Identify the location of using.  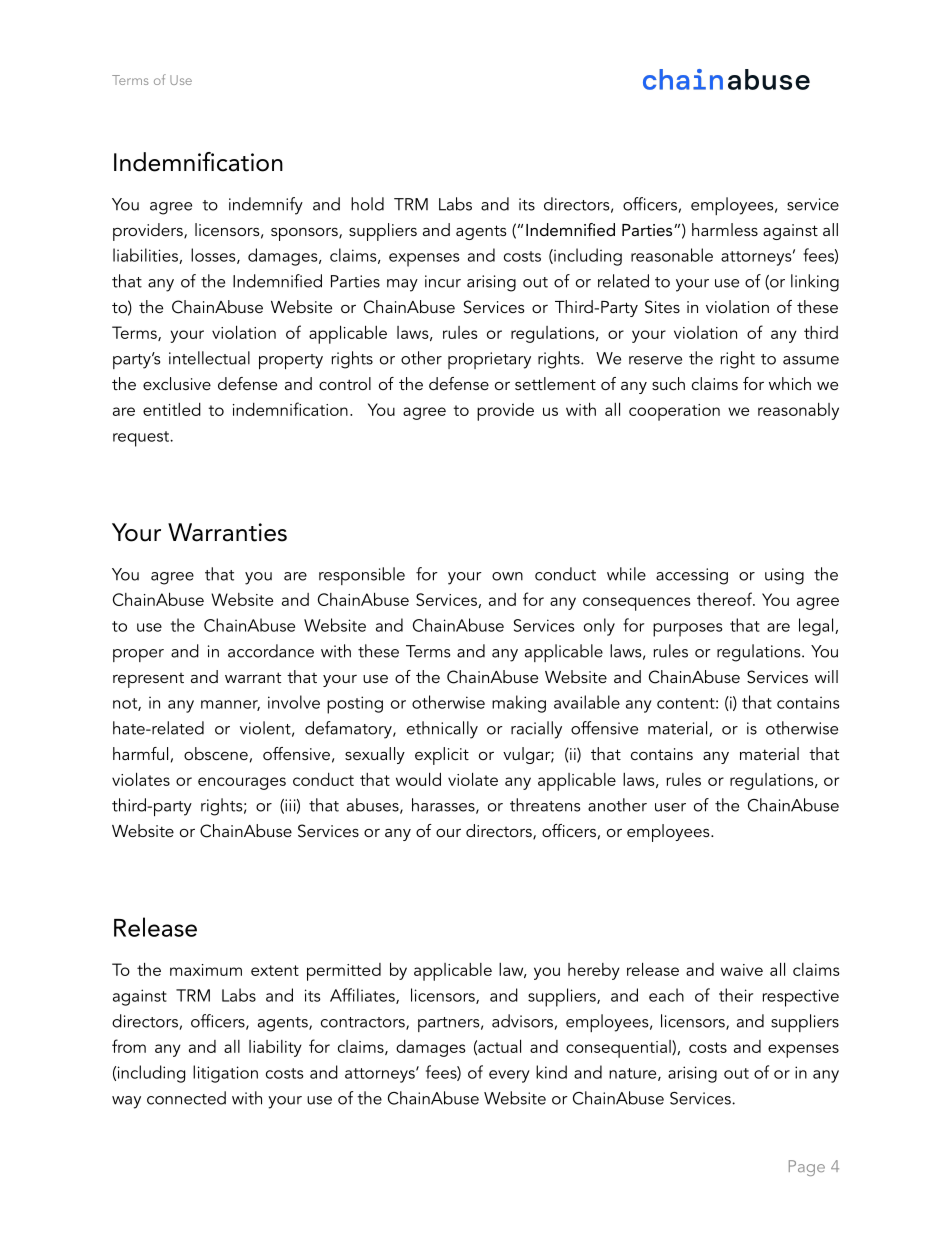
(784, 576).
